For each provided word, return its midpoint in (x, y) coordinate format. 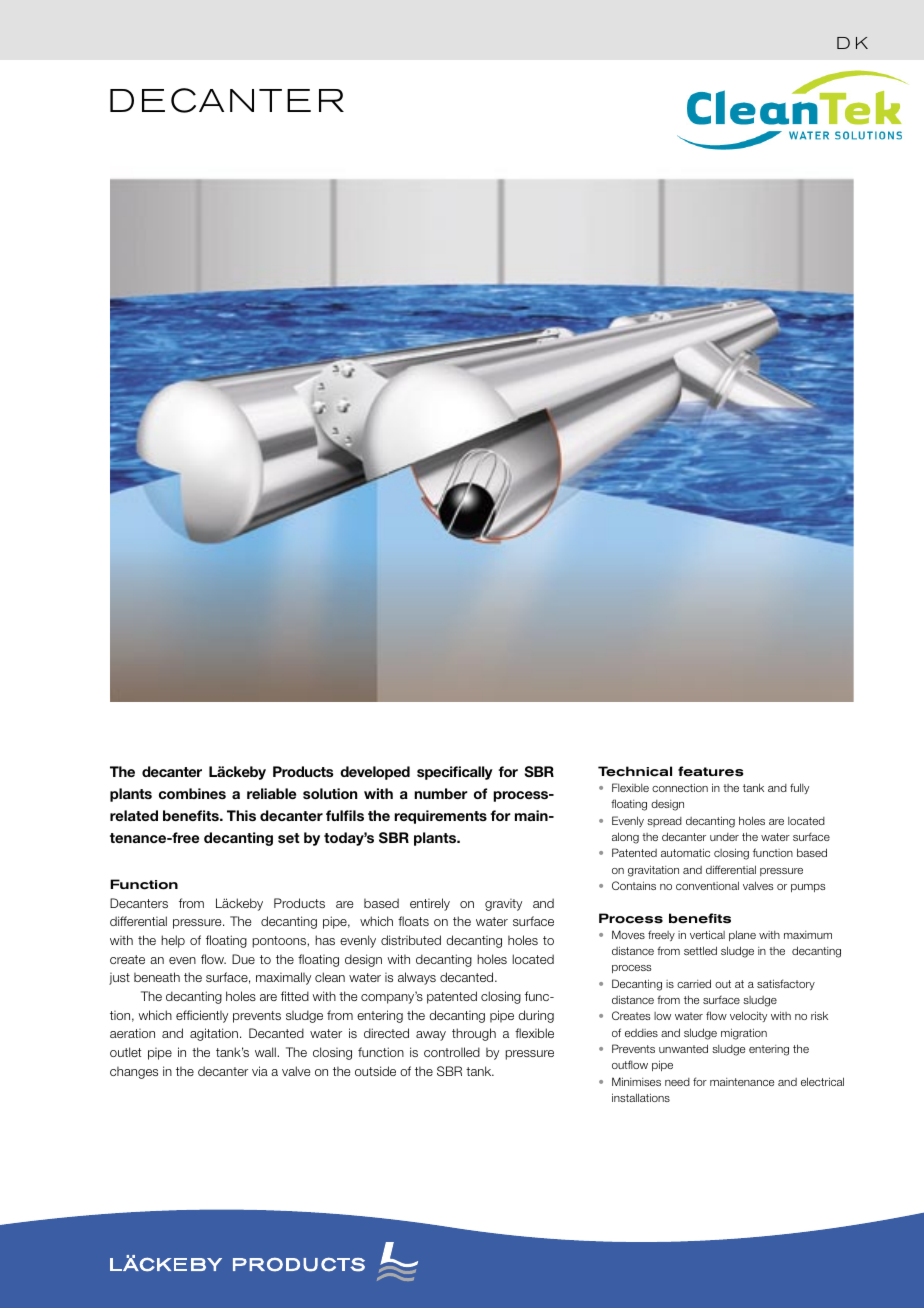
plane (742, 935)
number (441, 793)
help (173, 941)
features (711, 771)
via (260, 1071)
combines (192, 793)
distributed (411, 940)
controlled (452, 1052)
